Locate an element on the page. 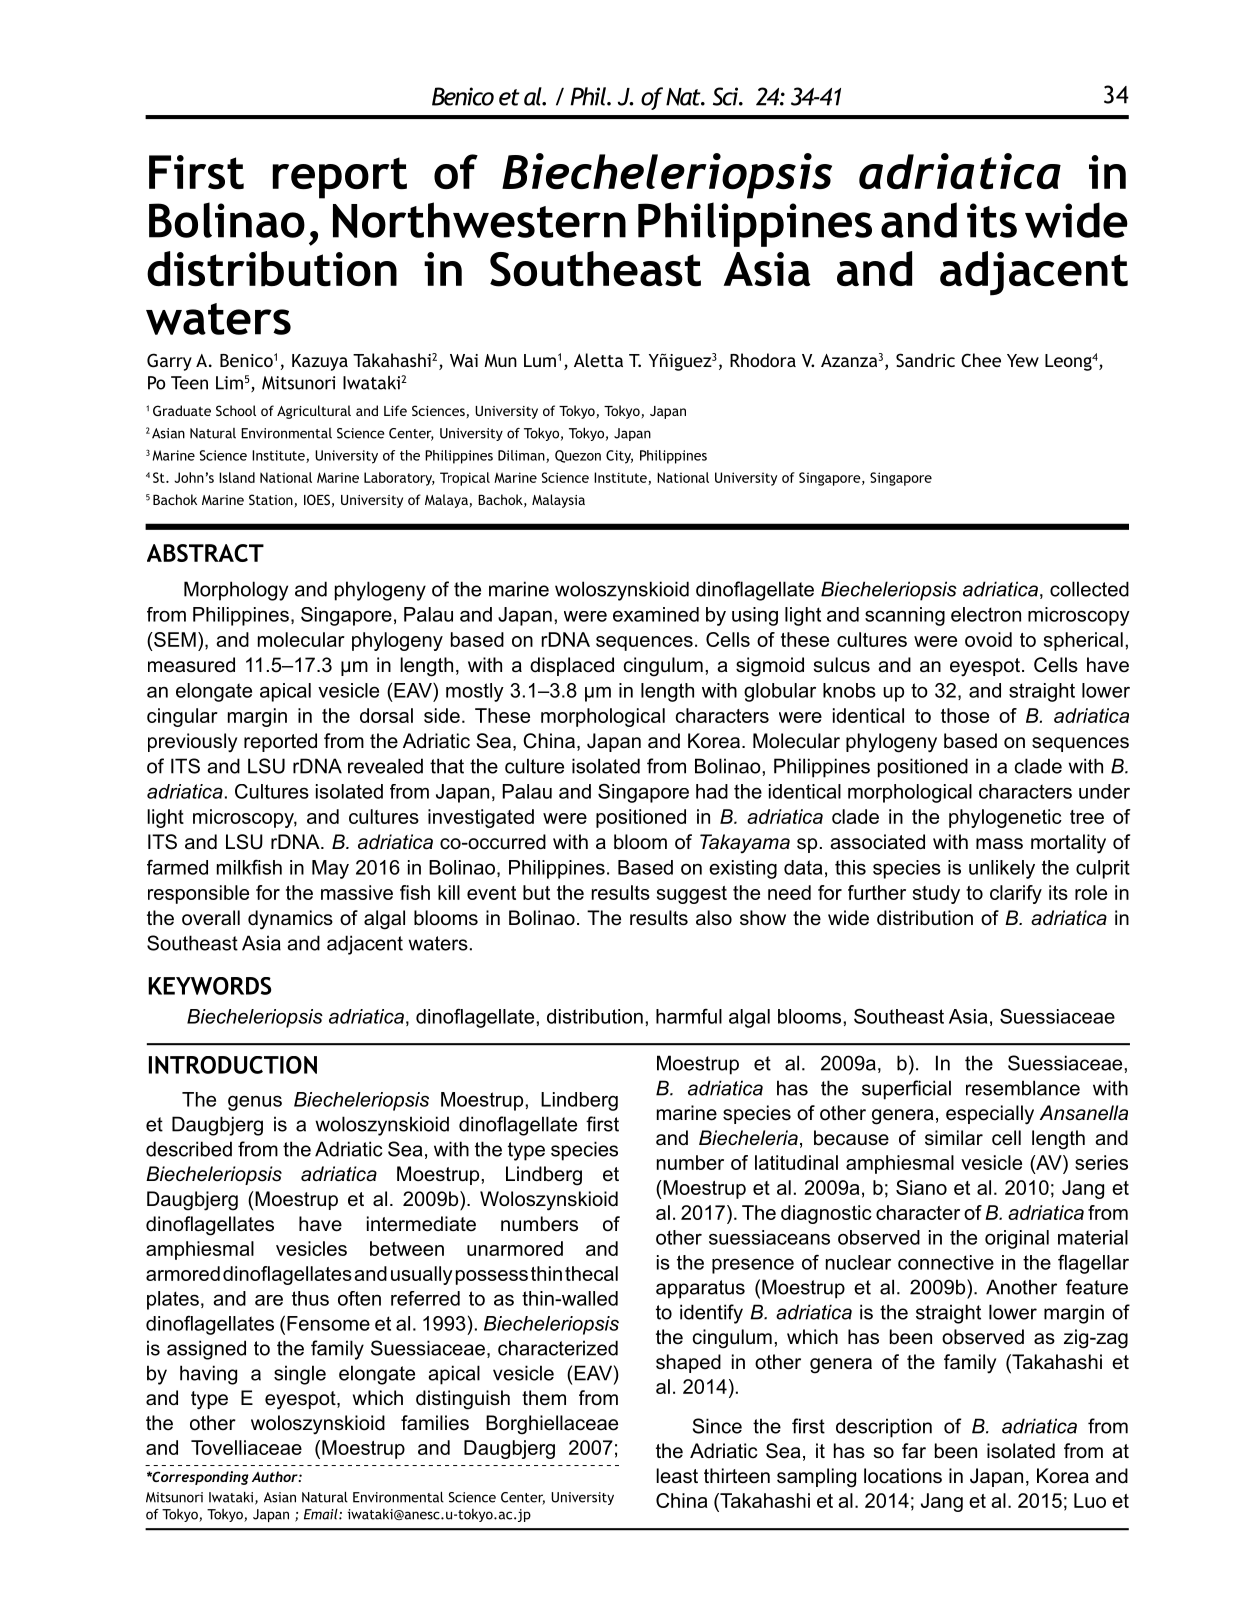 Image resolution: width=1238 pixels, height=1602 pixels. May is located at coordinates (330, 869).
